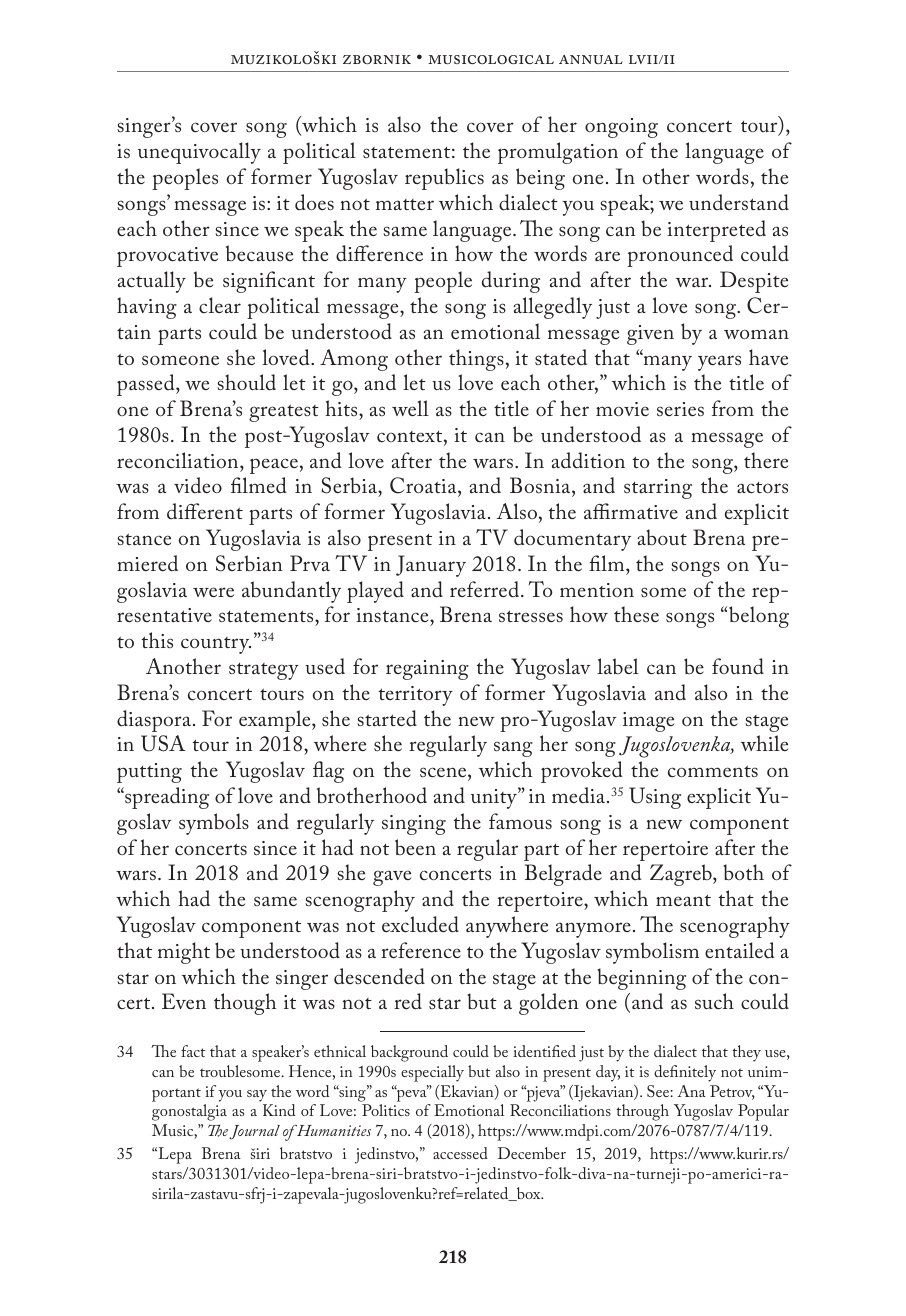  What do you see at coordinates (199, 153) in the screenshot?
I see `unequivocally` at bounding box center [199, 153].
